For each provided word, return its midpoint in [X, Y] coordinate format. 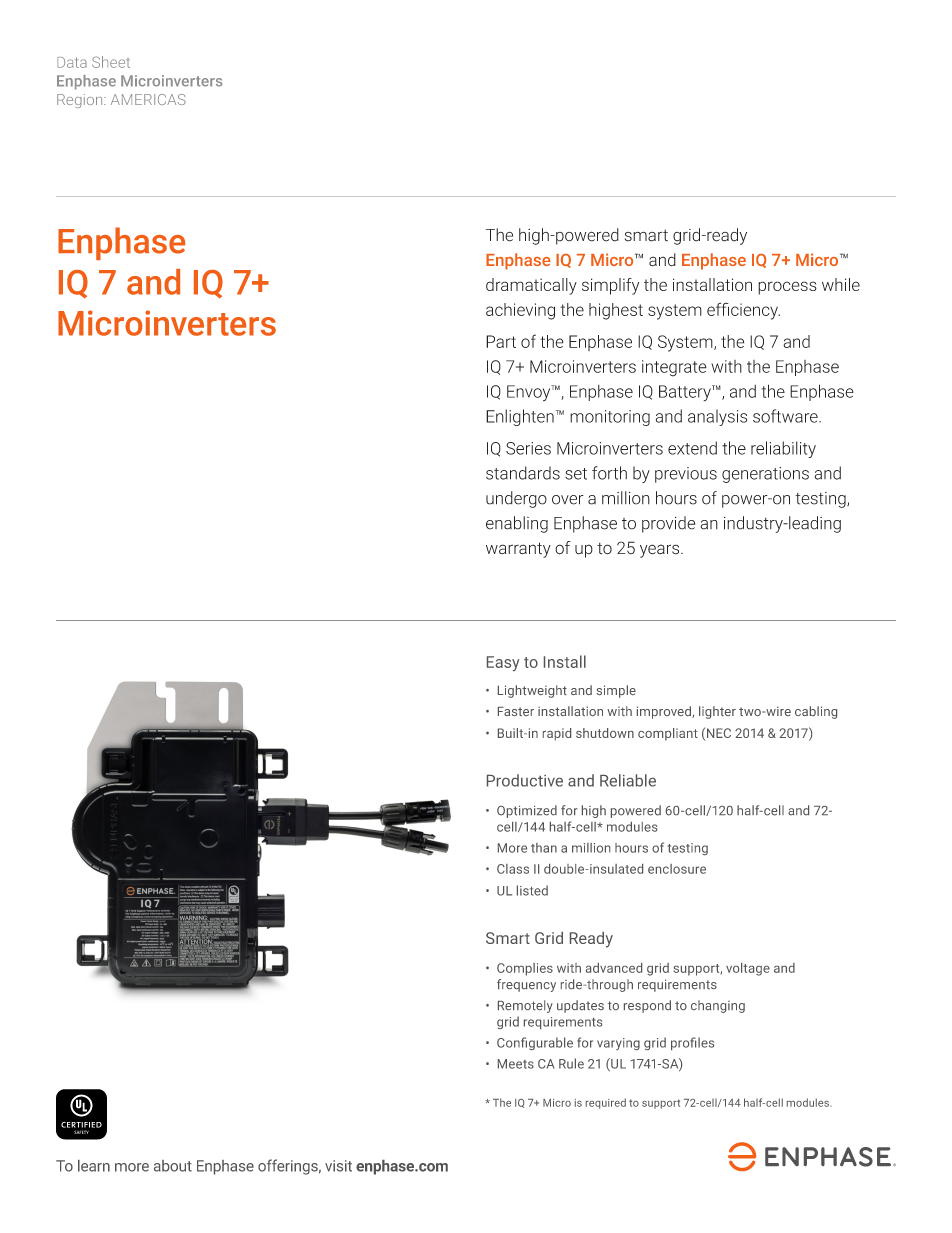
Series [528, 448]
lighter [717, 712]
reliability [783, 449]
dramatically [531, 286]
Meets [516, 1064]
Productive [525, 780]
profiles [692, 1043]
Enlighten [520, 417]
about [173, 1166]
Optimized [527, 811]
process [787, 288]
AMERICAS [148, 99]
